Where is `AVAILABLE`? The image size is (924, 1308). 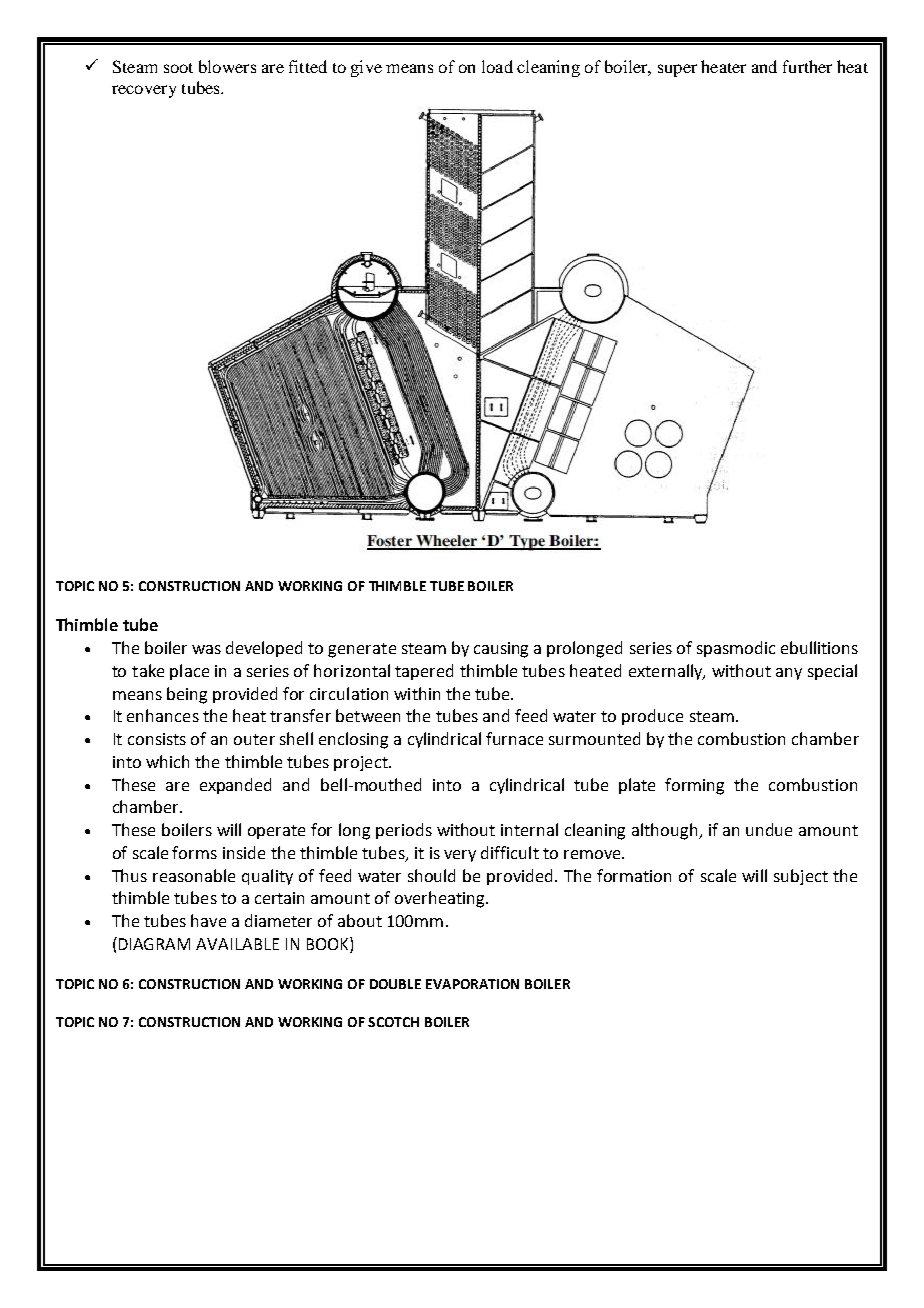 AVAILABLE is located at coordinates (237, 944).
